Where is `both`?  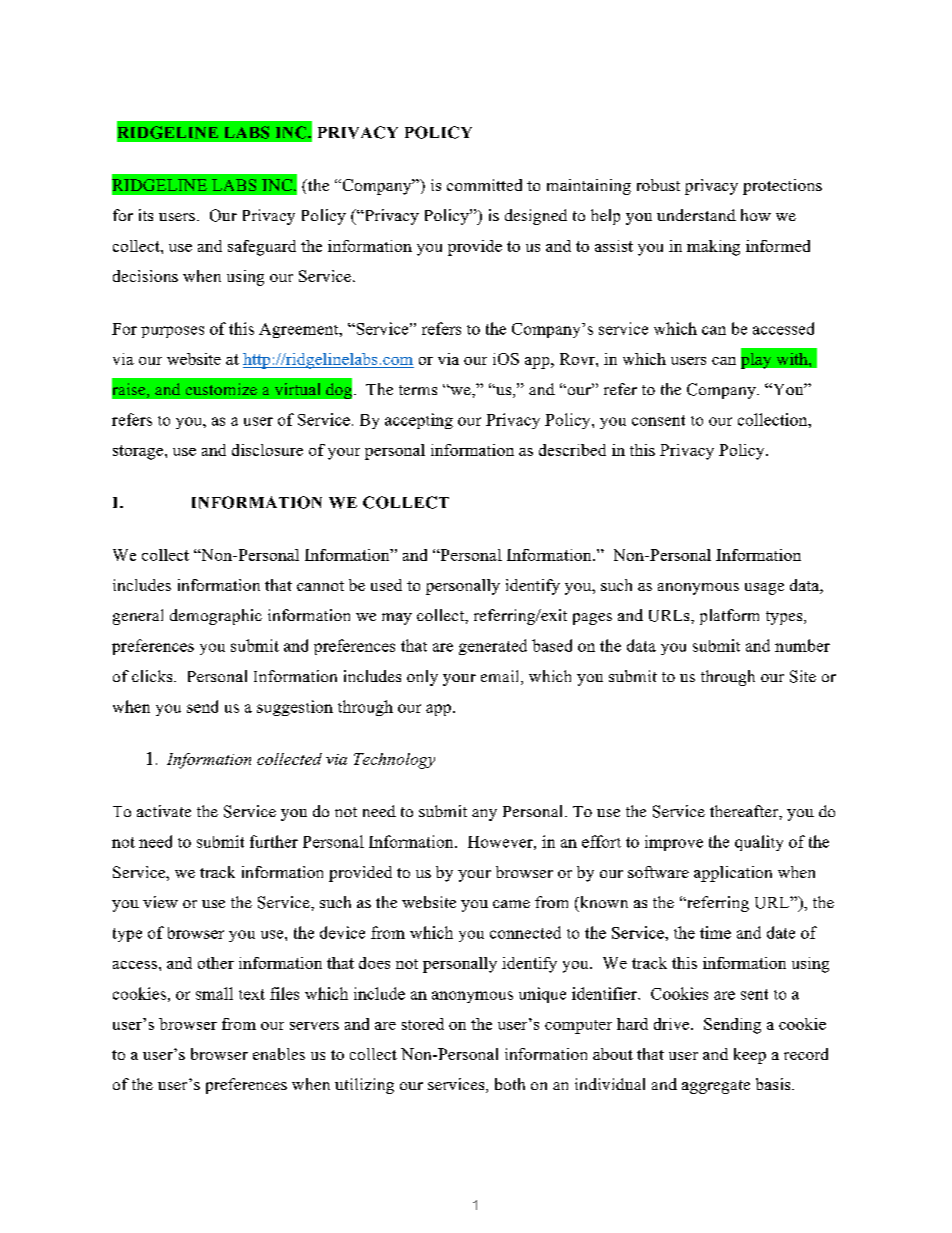
both is located at coordinates (510, 1084).
